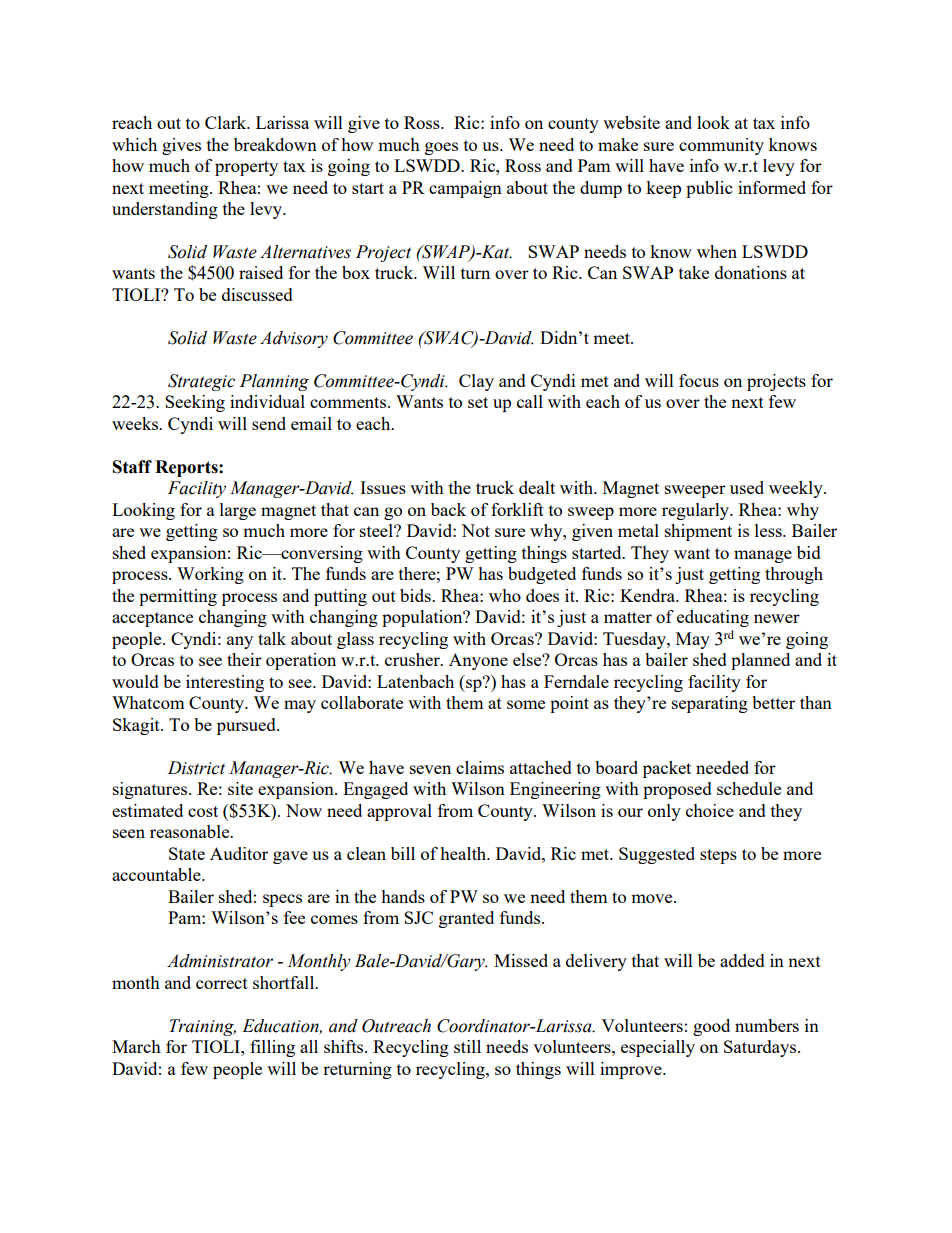  What do you see at coordinates (464, 853) in the document?
I see `health` at bounding box center [464, 853].
